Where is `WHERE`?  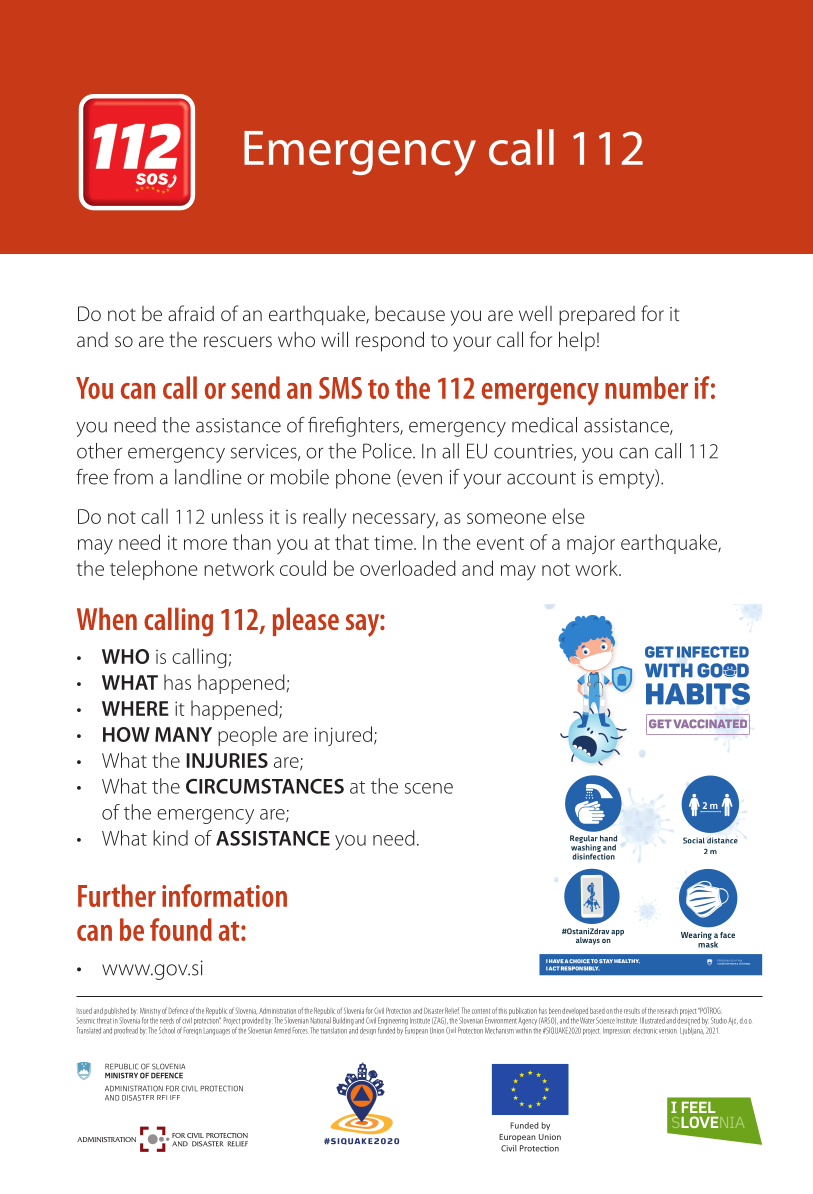
WHERE is located at coordinates (135, 708).
